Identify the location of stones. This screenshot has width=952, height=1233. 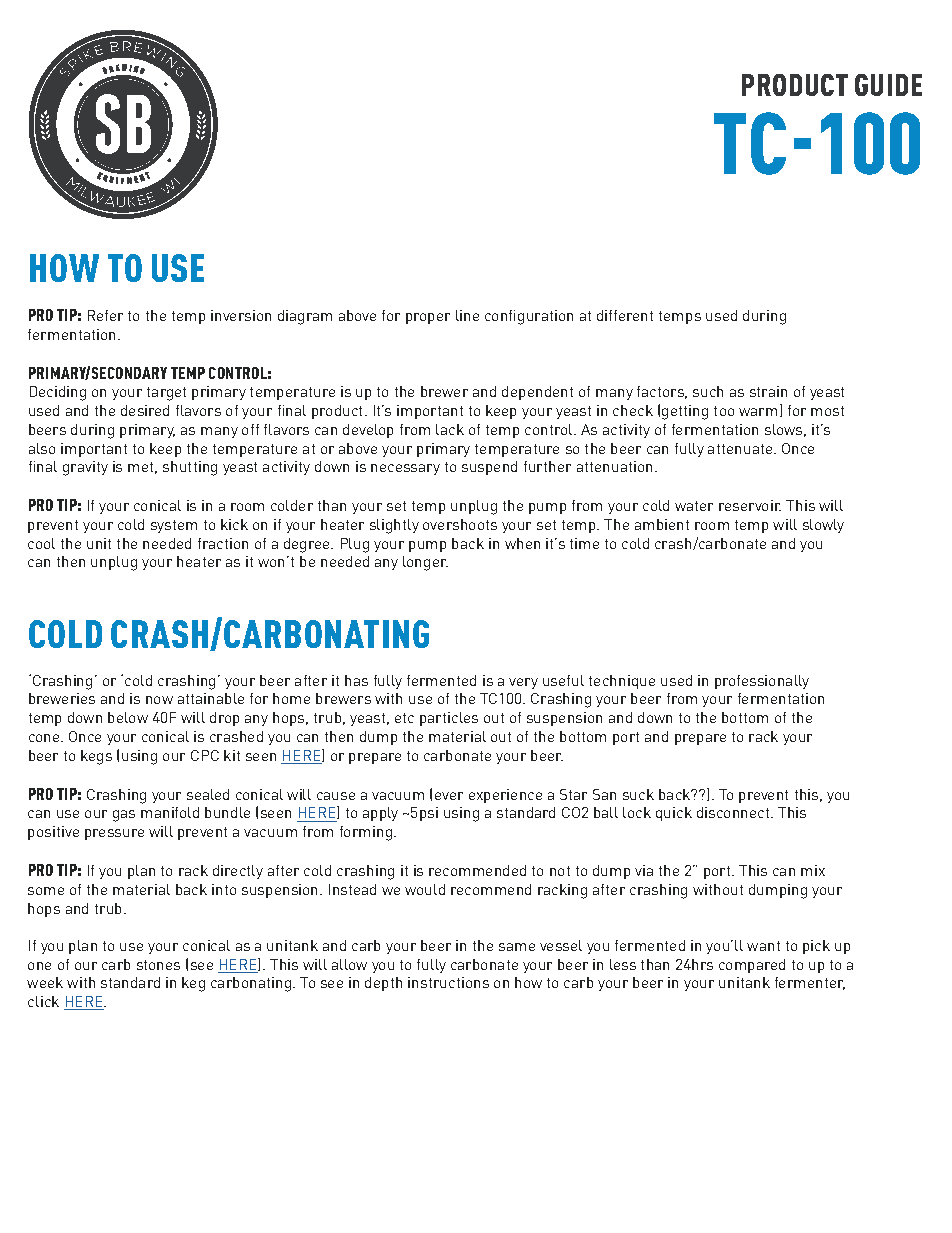
(158, 965).
